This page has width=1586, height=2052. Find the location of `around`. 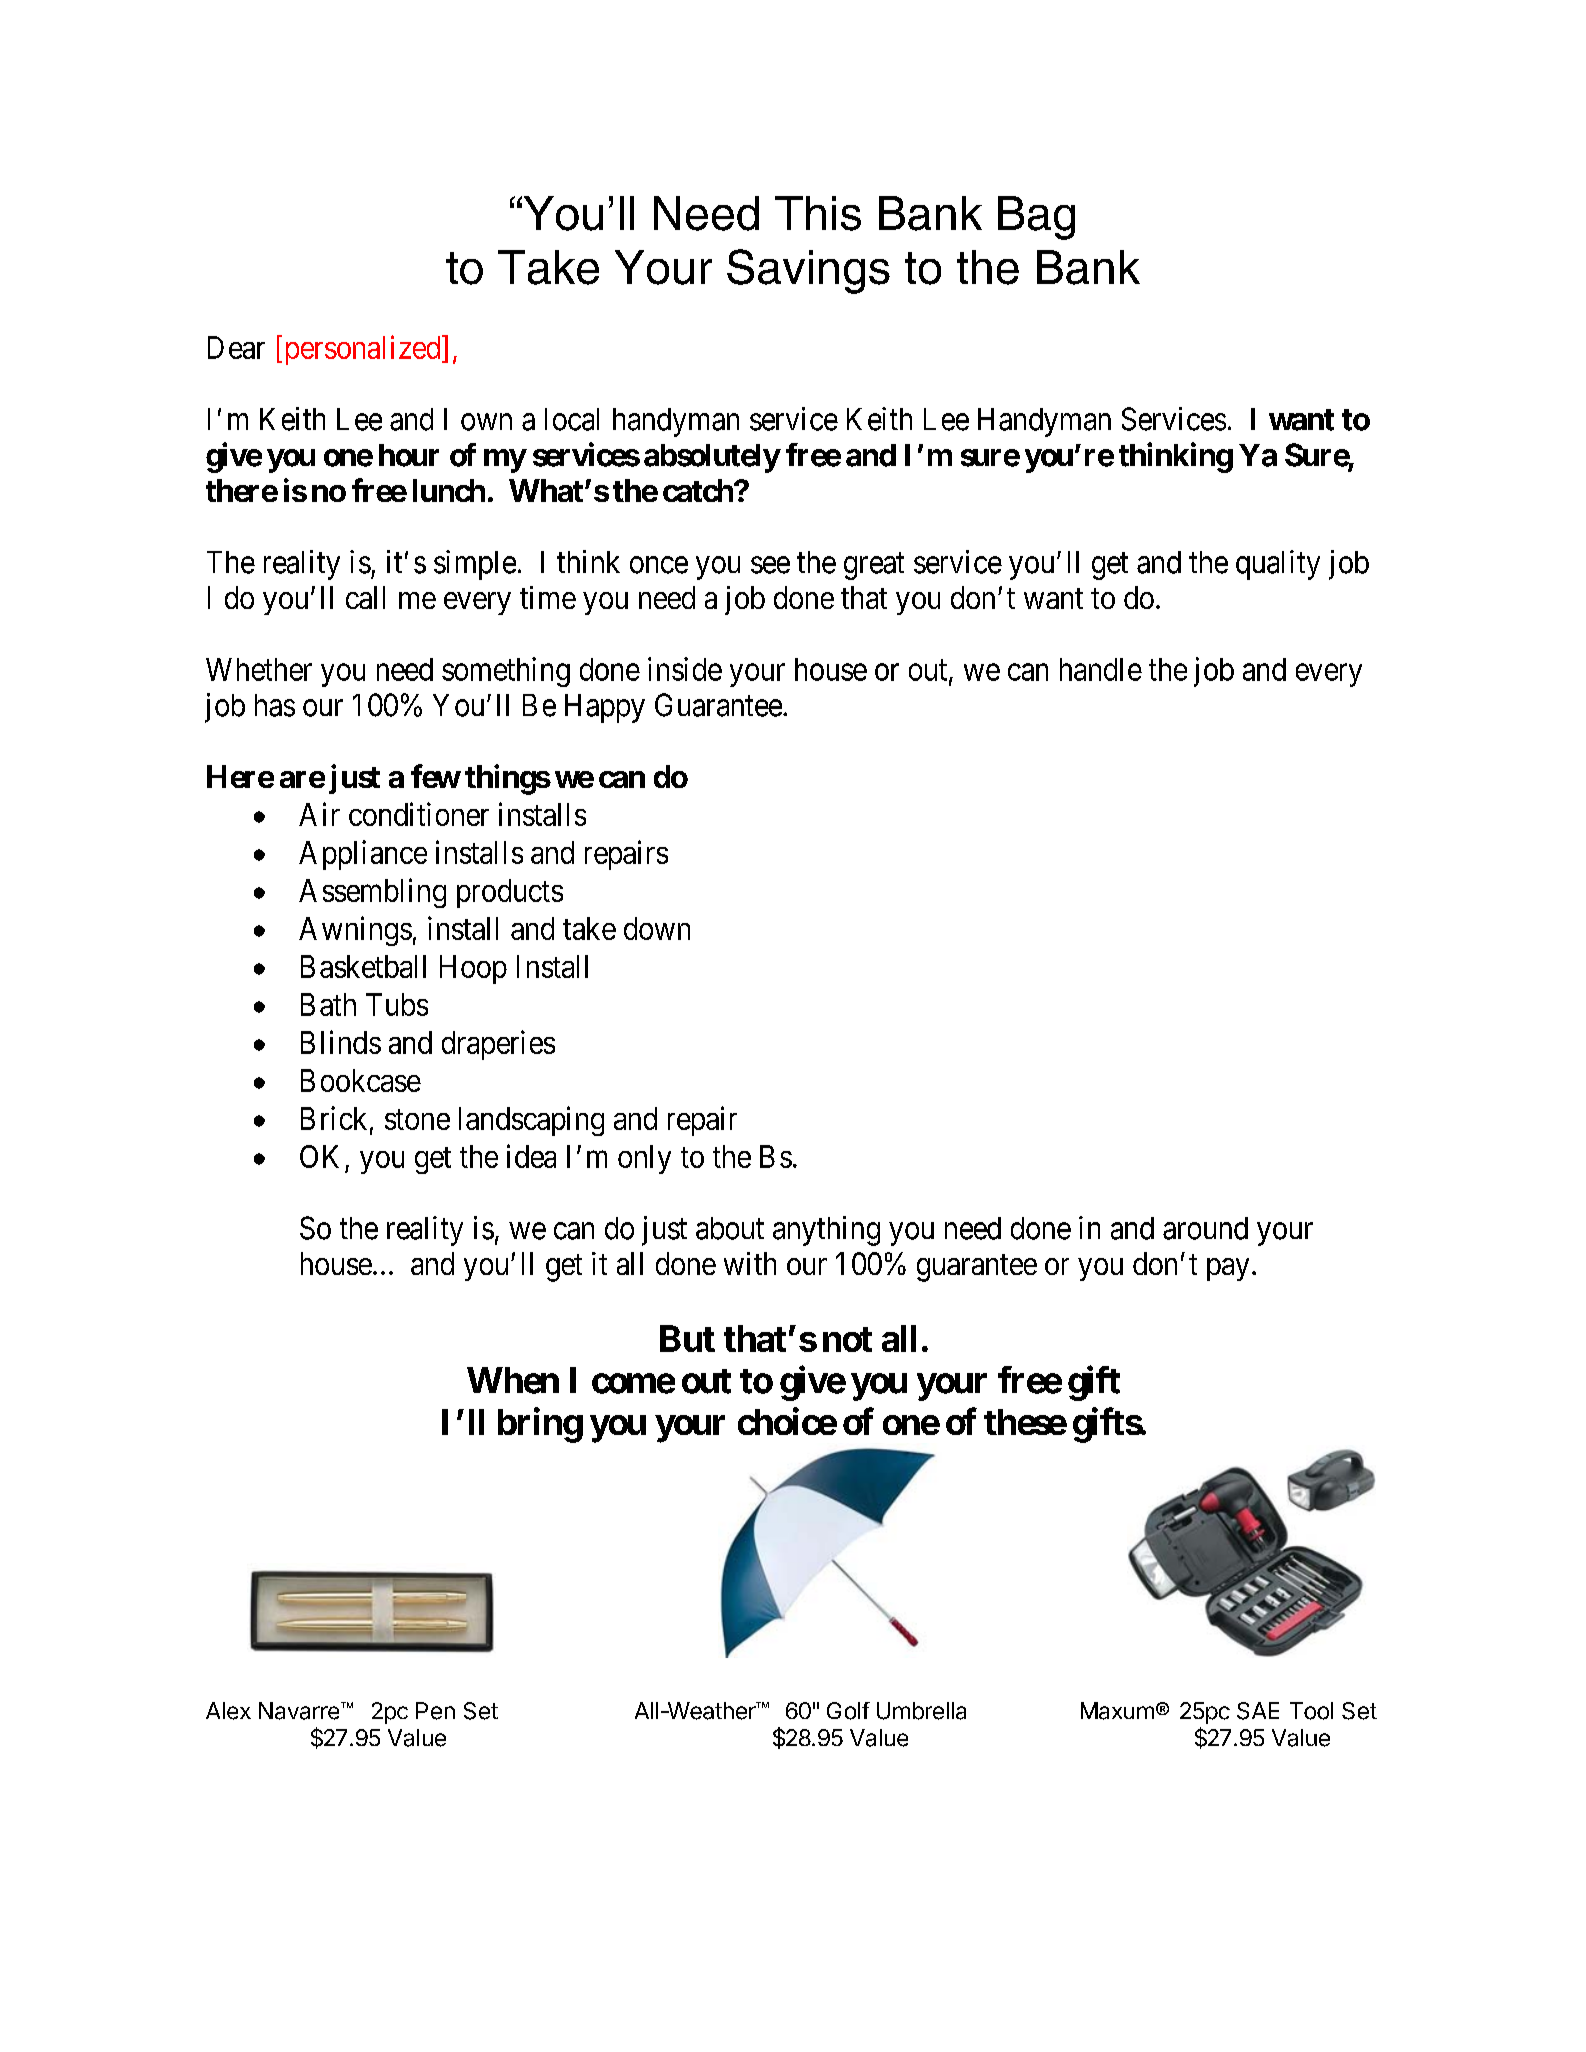

around is located at coordinates (1205, 1228).
